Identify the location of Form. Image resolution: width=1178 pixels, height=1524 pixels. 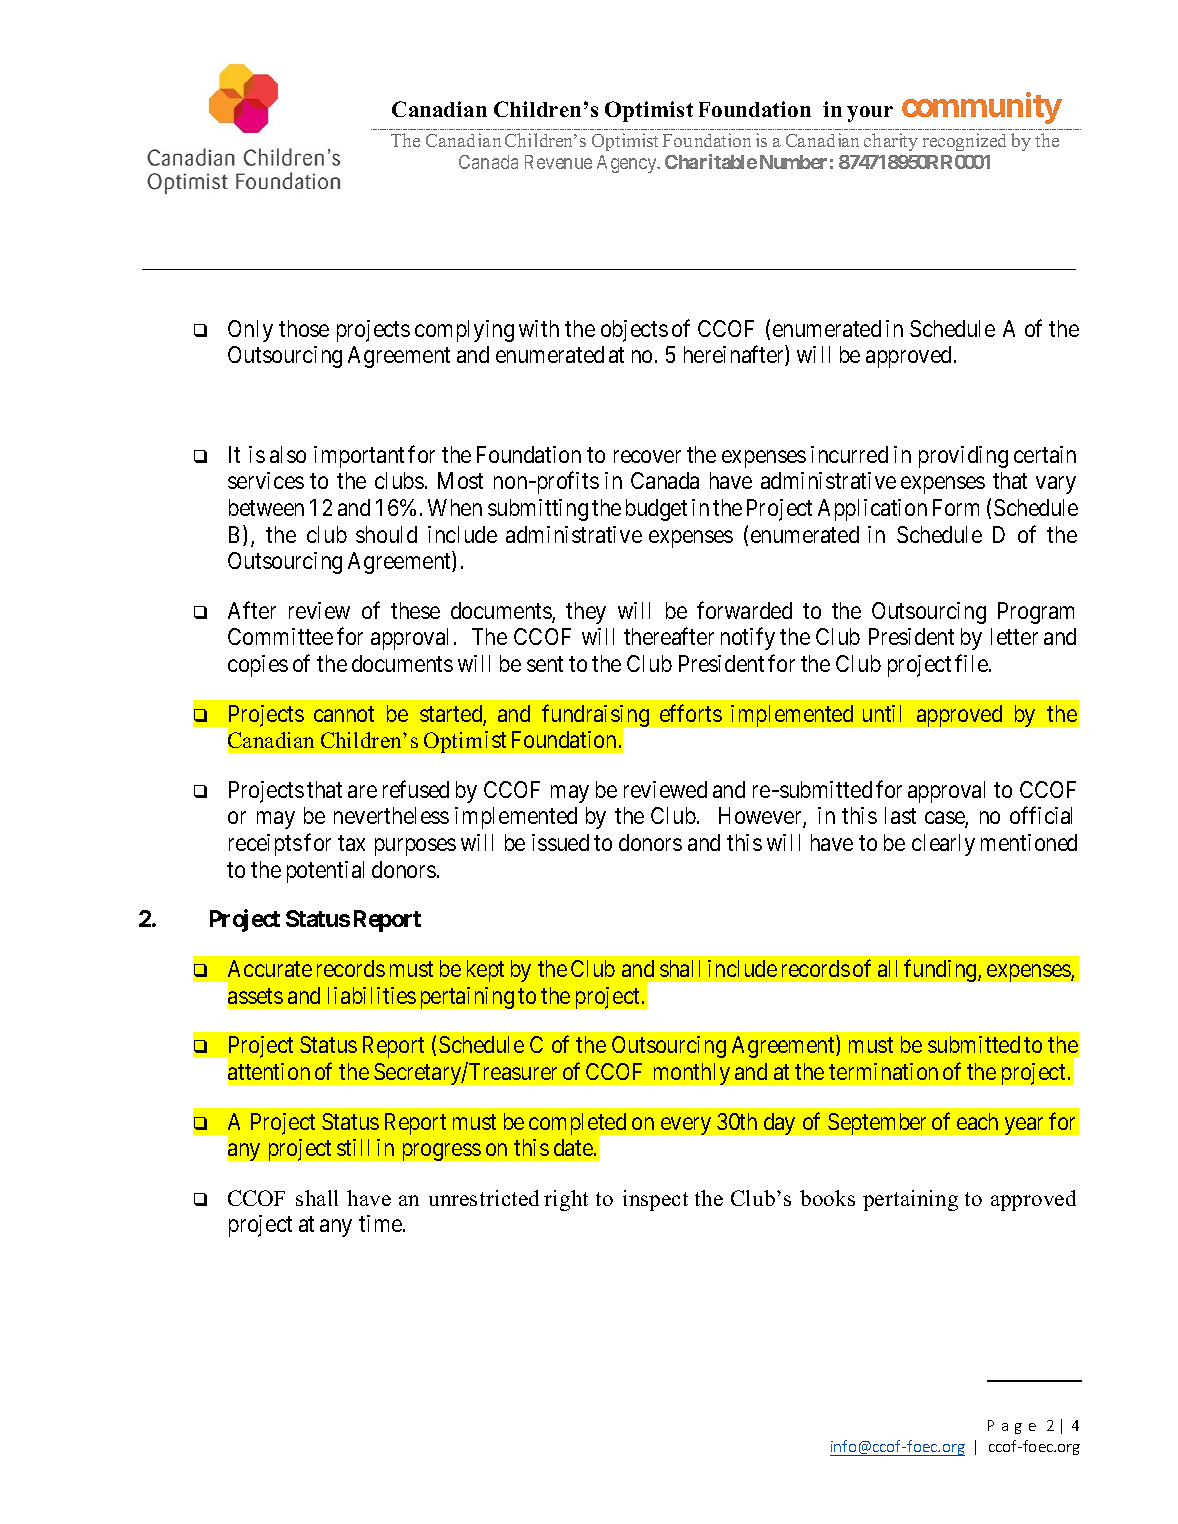
(956, 507).
